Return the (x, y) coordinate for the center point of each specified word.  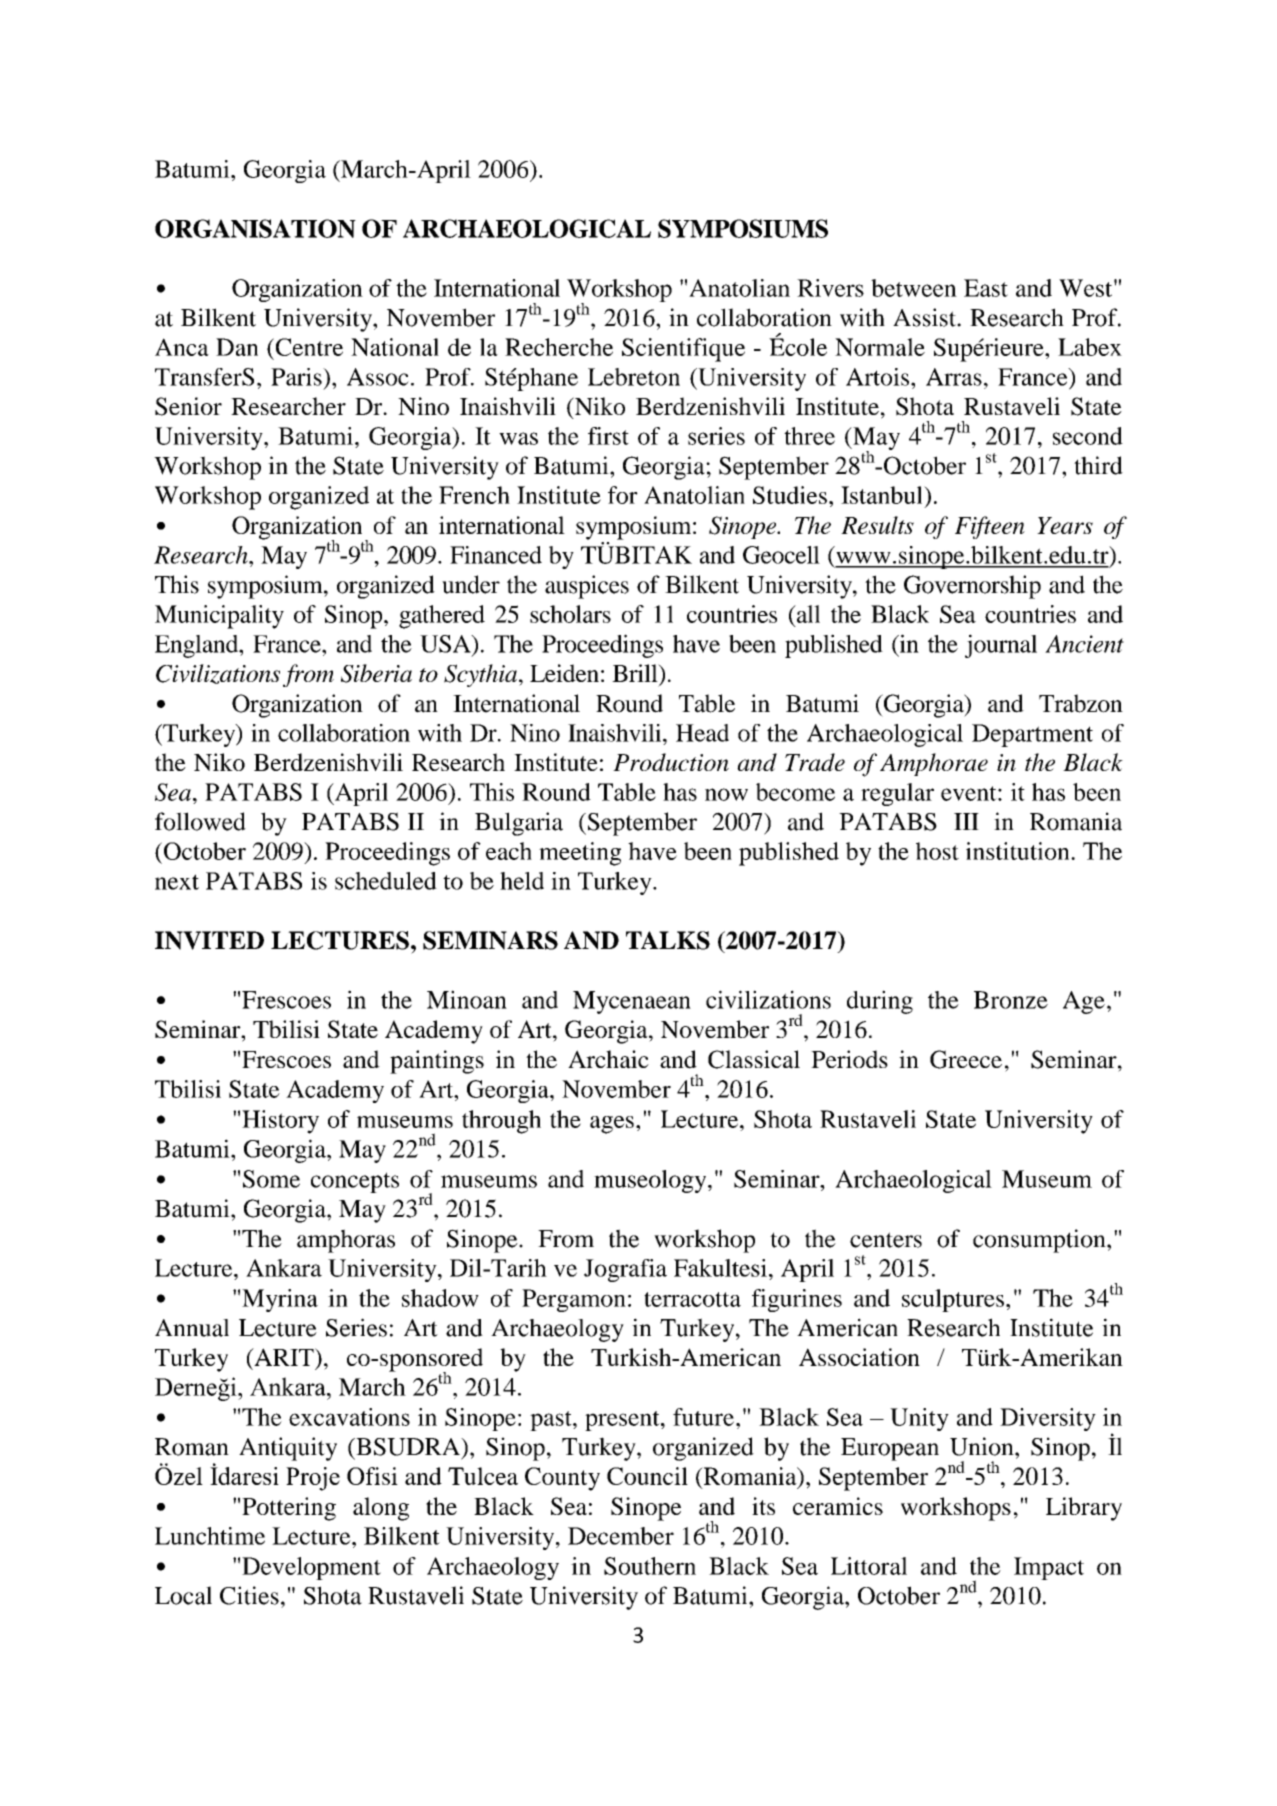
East (986, 288)
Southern (650, 1566)
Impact (1049, 1568)
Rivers (830, 288)
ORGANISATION (255, 228)
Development (311, 1568)
